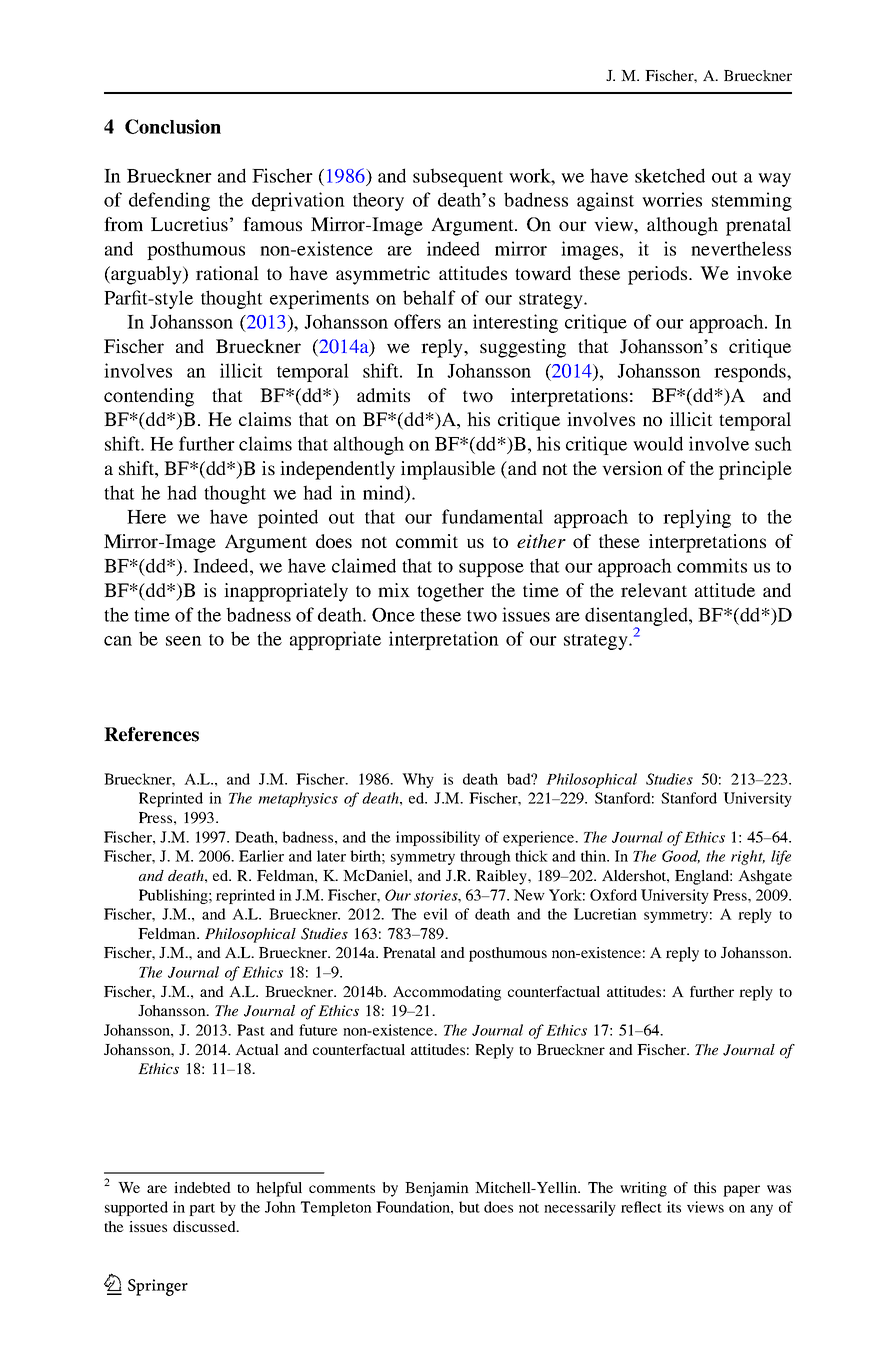 Image resolution: width=896 pixels, height=1359 pixels. What do you see at coordinates (458, 177) in the page?
I see `subsequent` at bounding box center [458, 177].
